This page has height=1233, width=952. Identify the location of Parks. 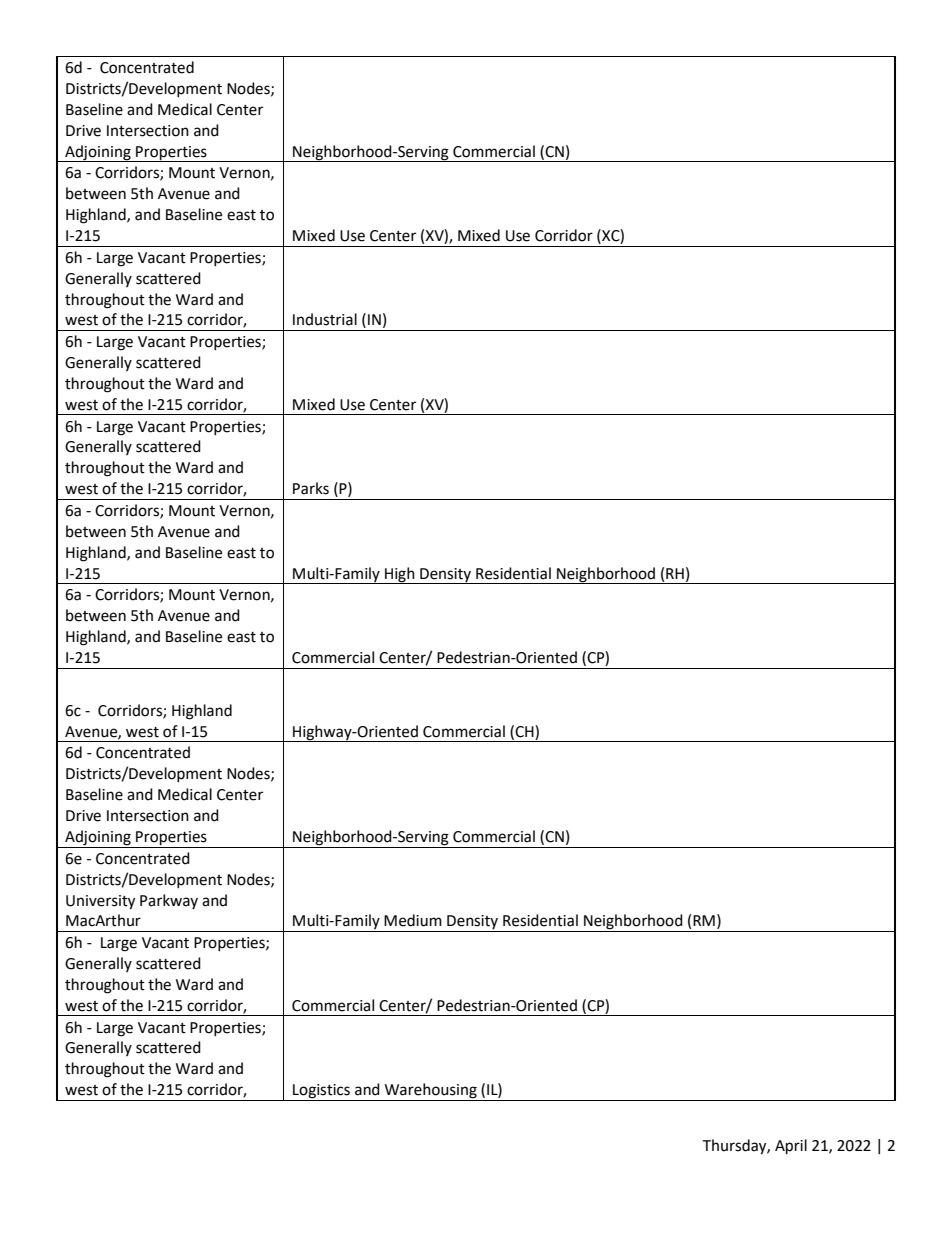
(311, 488).
